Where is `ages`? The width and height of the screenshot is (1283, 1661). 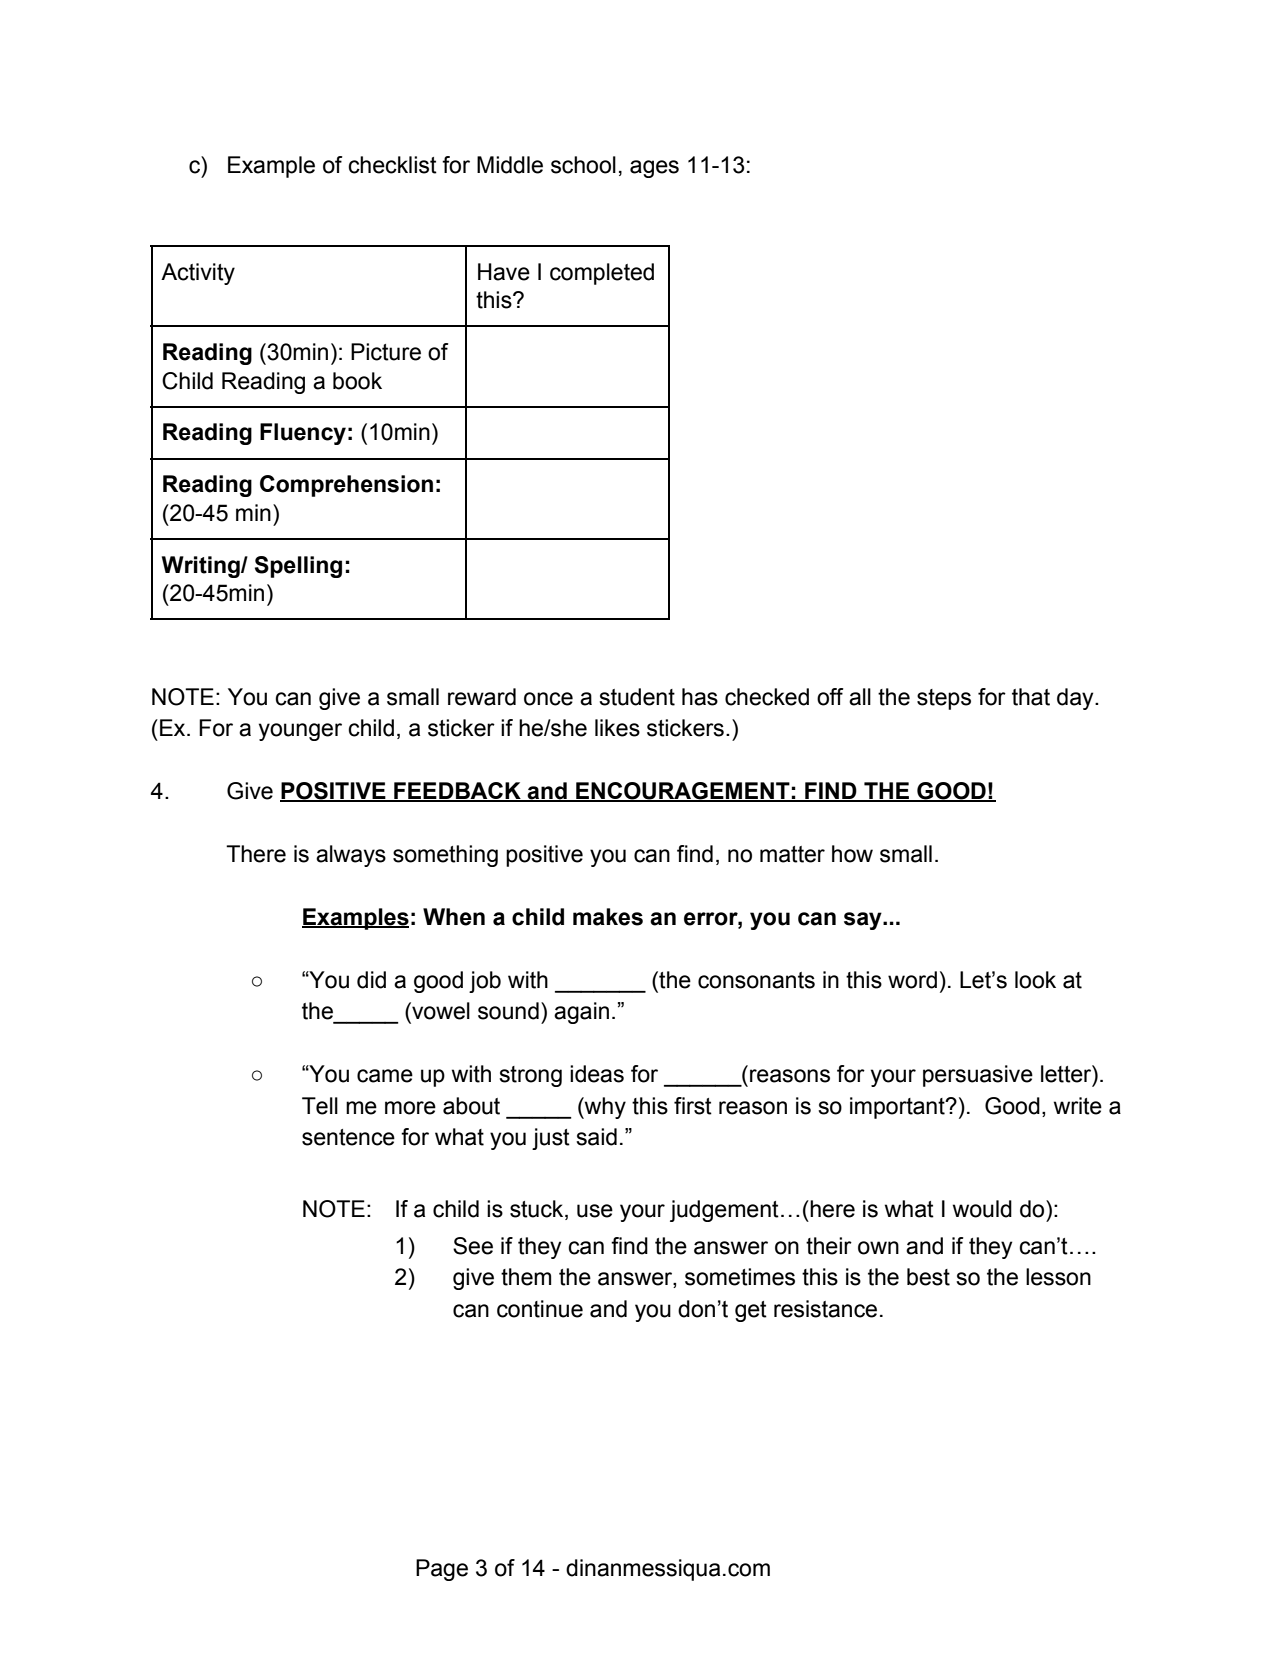
ages is located at coordinates (654, 169).
